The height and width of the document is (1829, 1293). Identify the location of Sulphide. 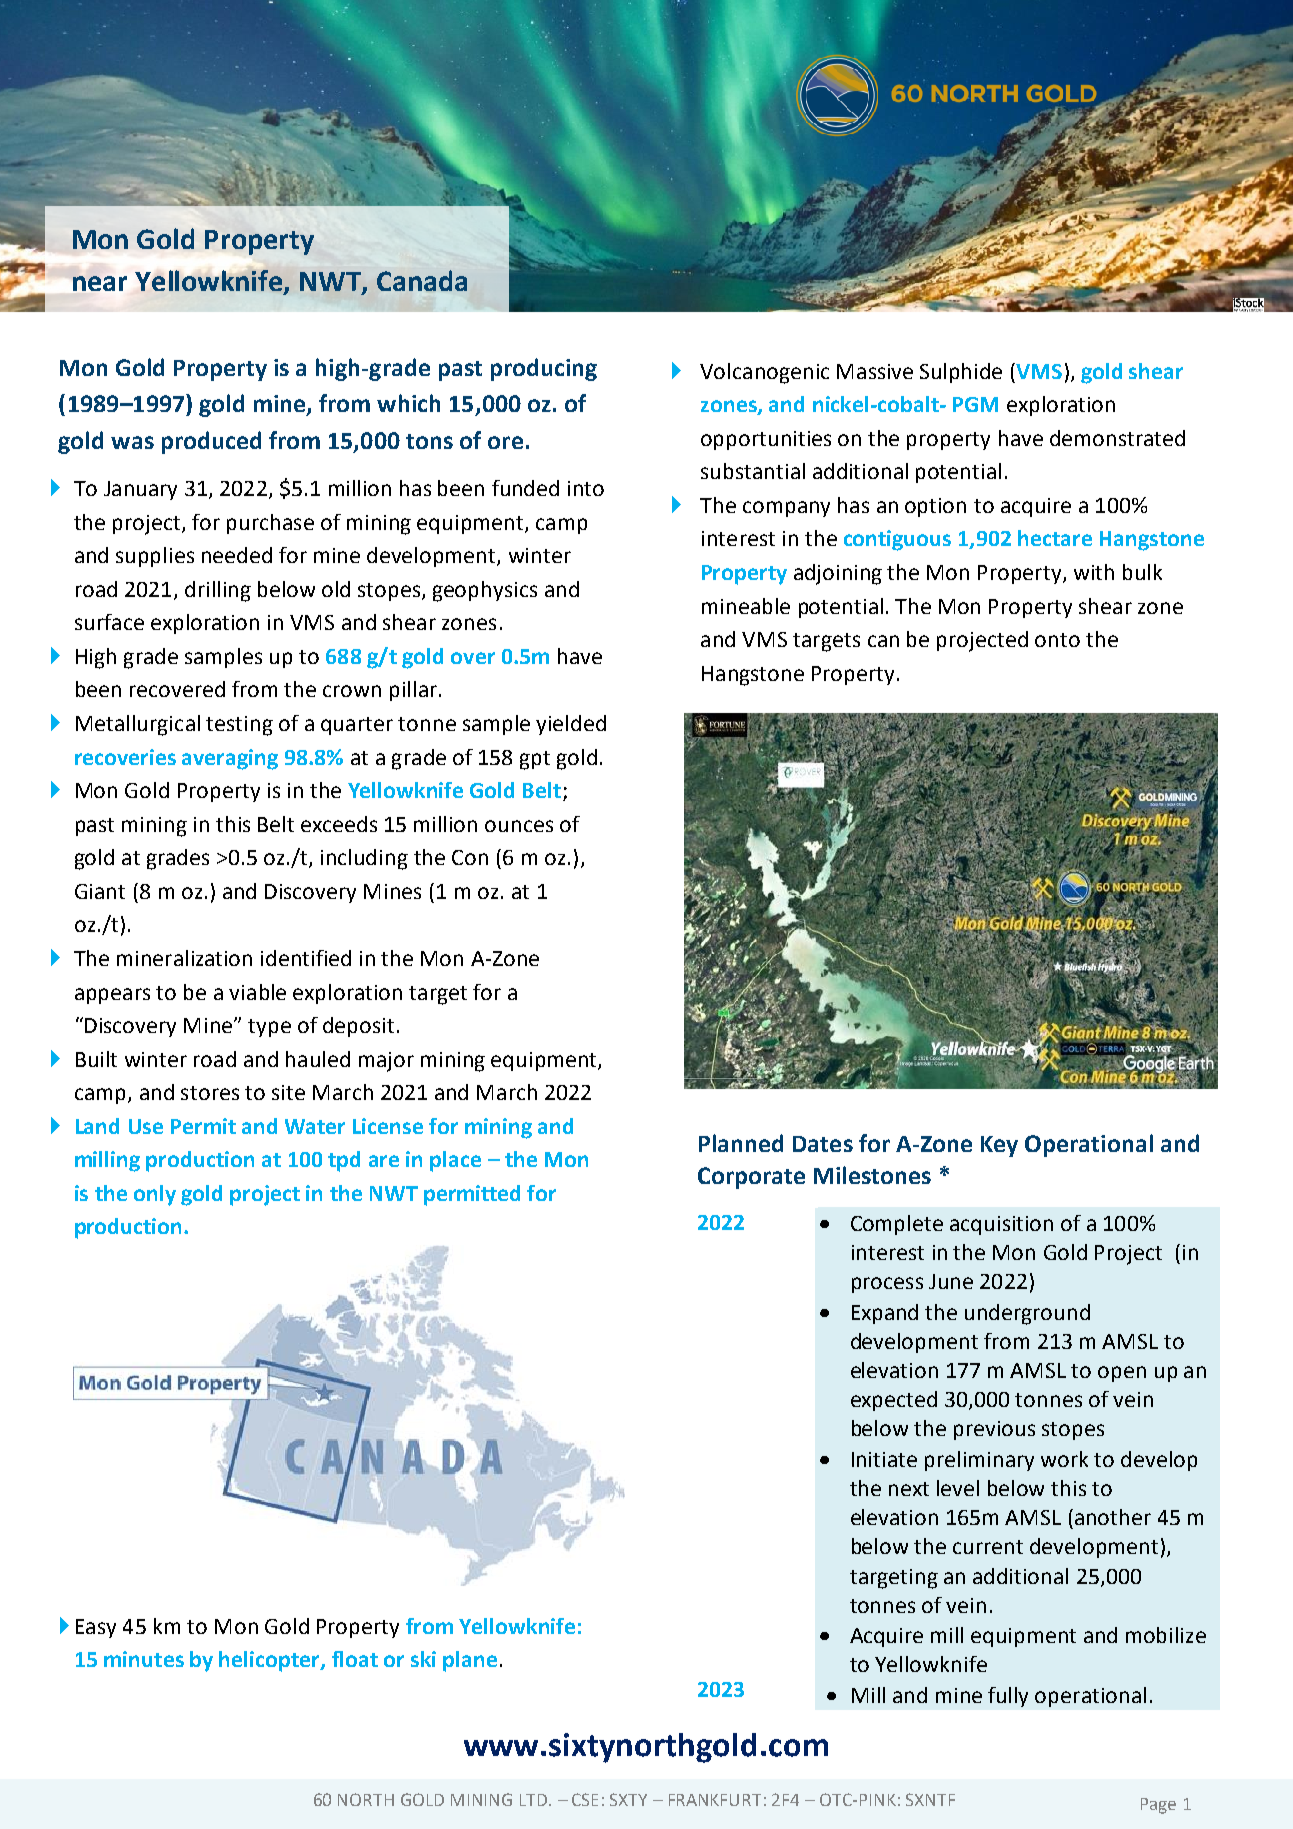
(961, 373).
